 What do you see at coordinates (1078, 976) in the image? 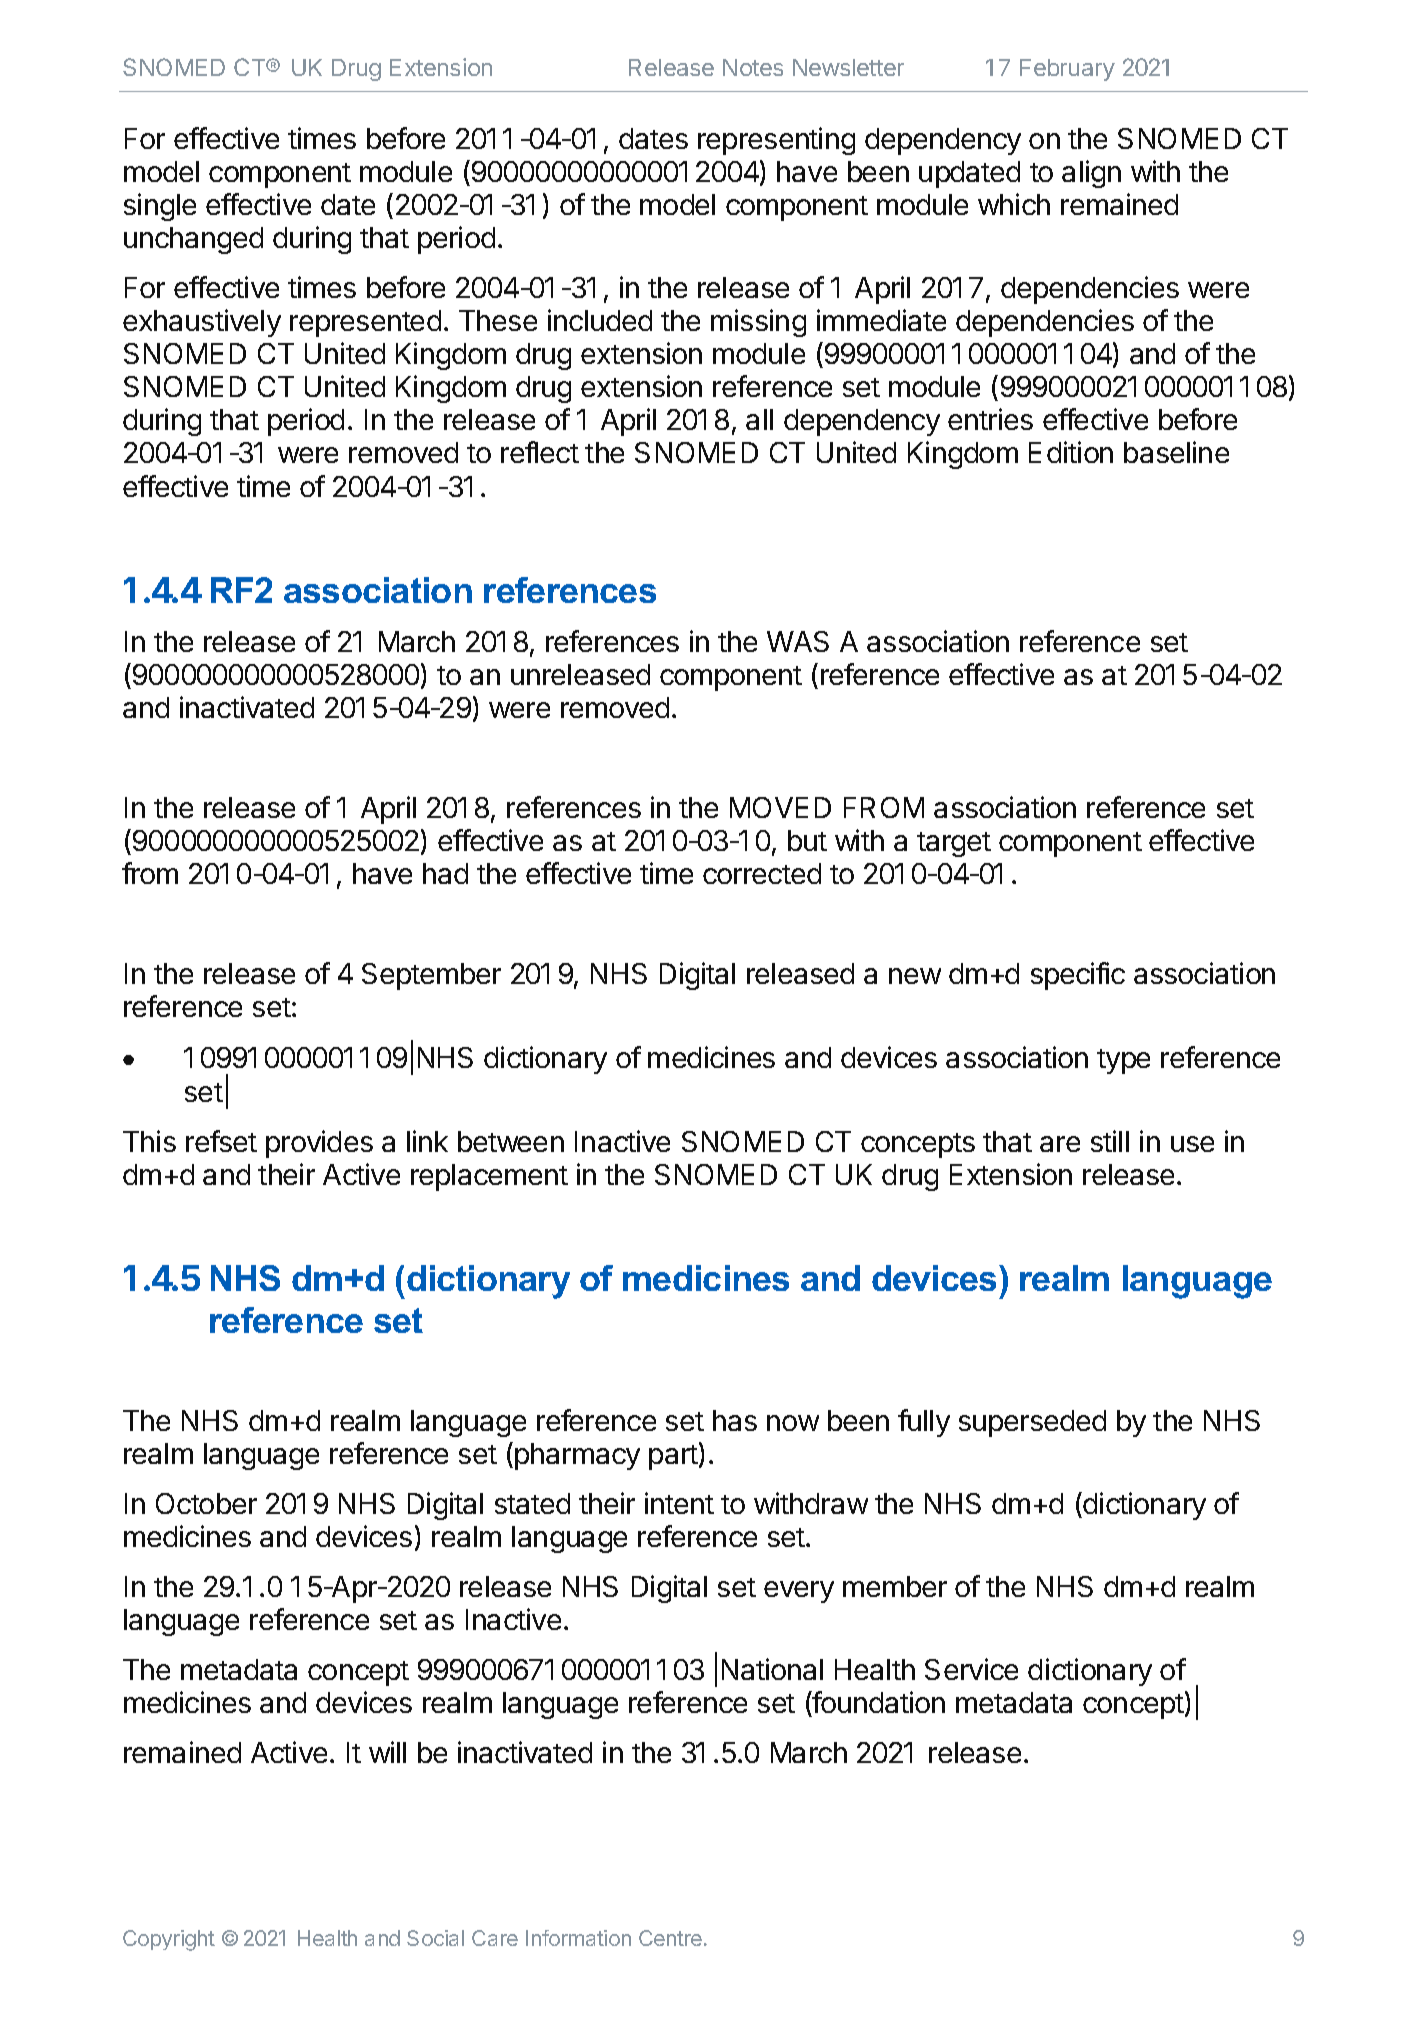
I see `specific` at bounding box center [1078, 976].
